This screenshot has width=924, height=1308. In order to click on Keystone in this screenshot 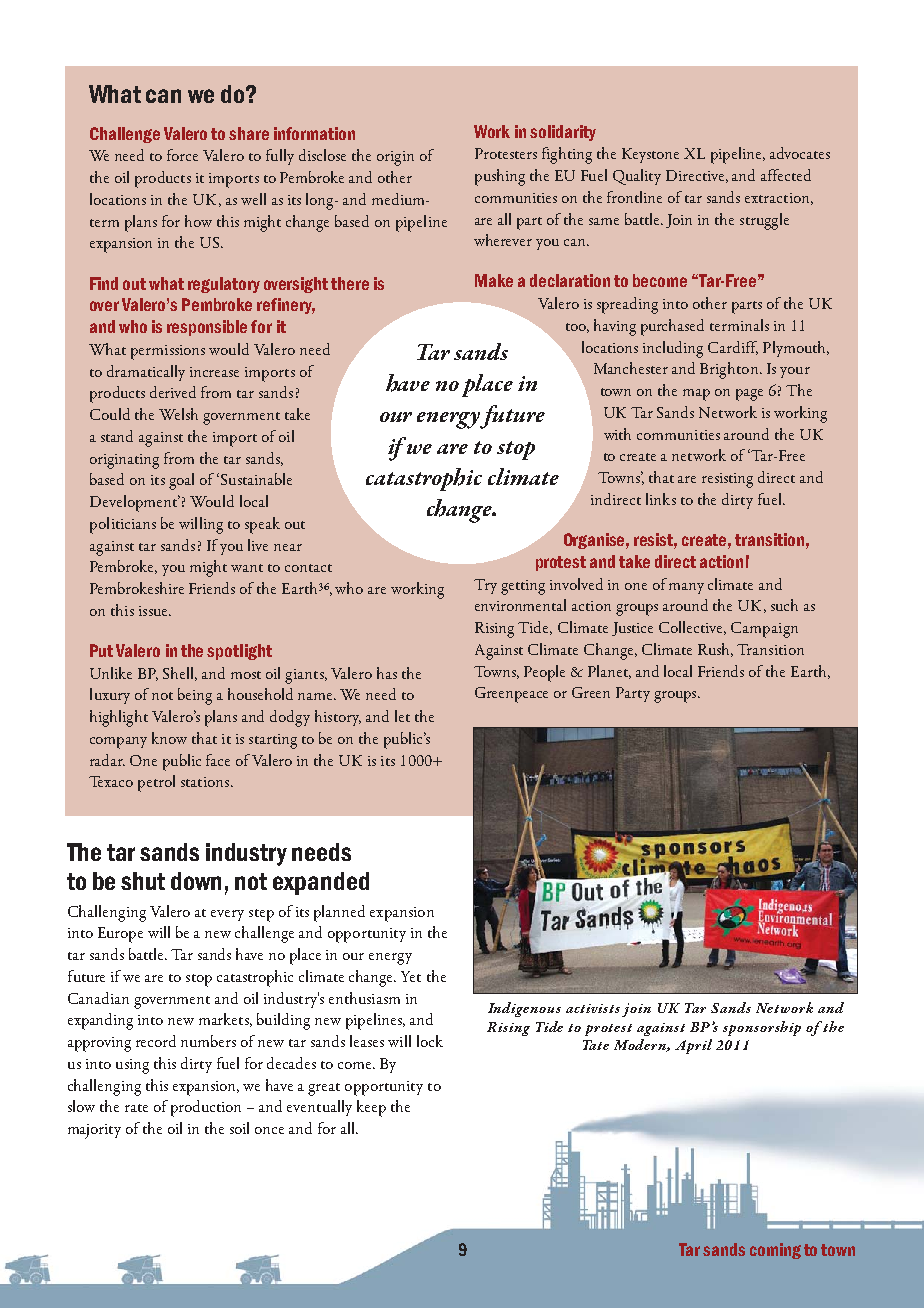, I will do `click(650, 155)`.
